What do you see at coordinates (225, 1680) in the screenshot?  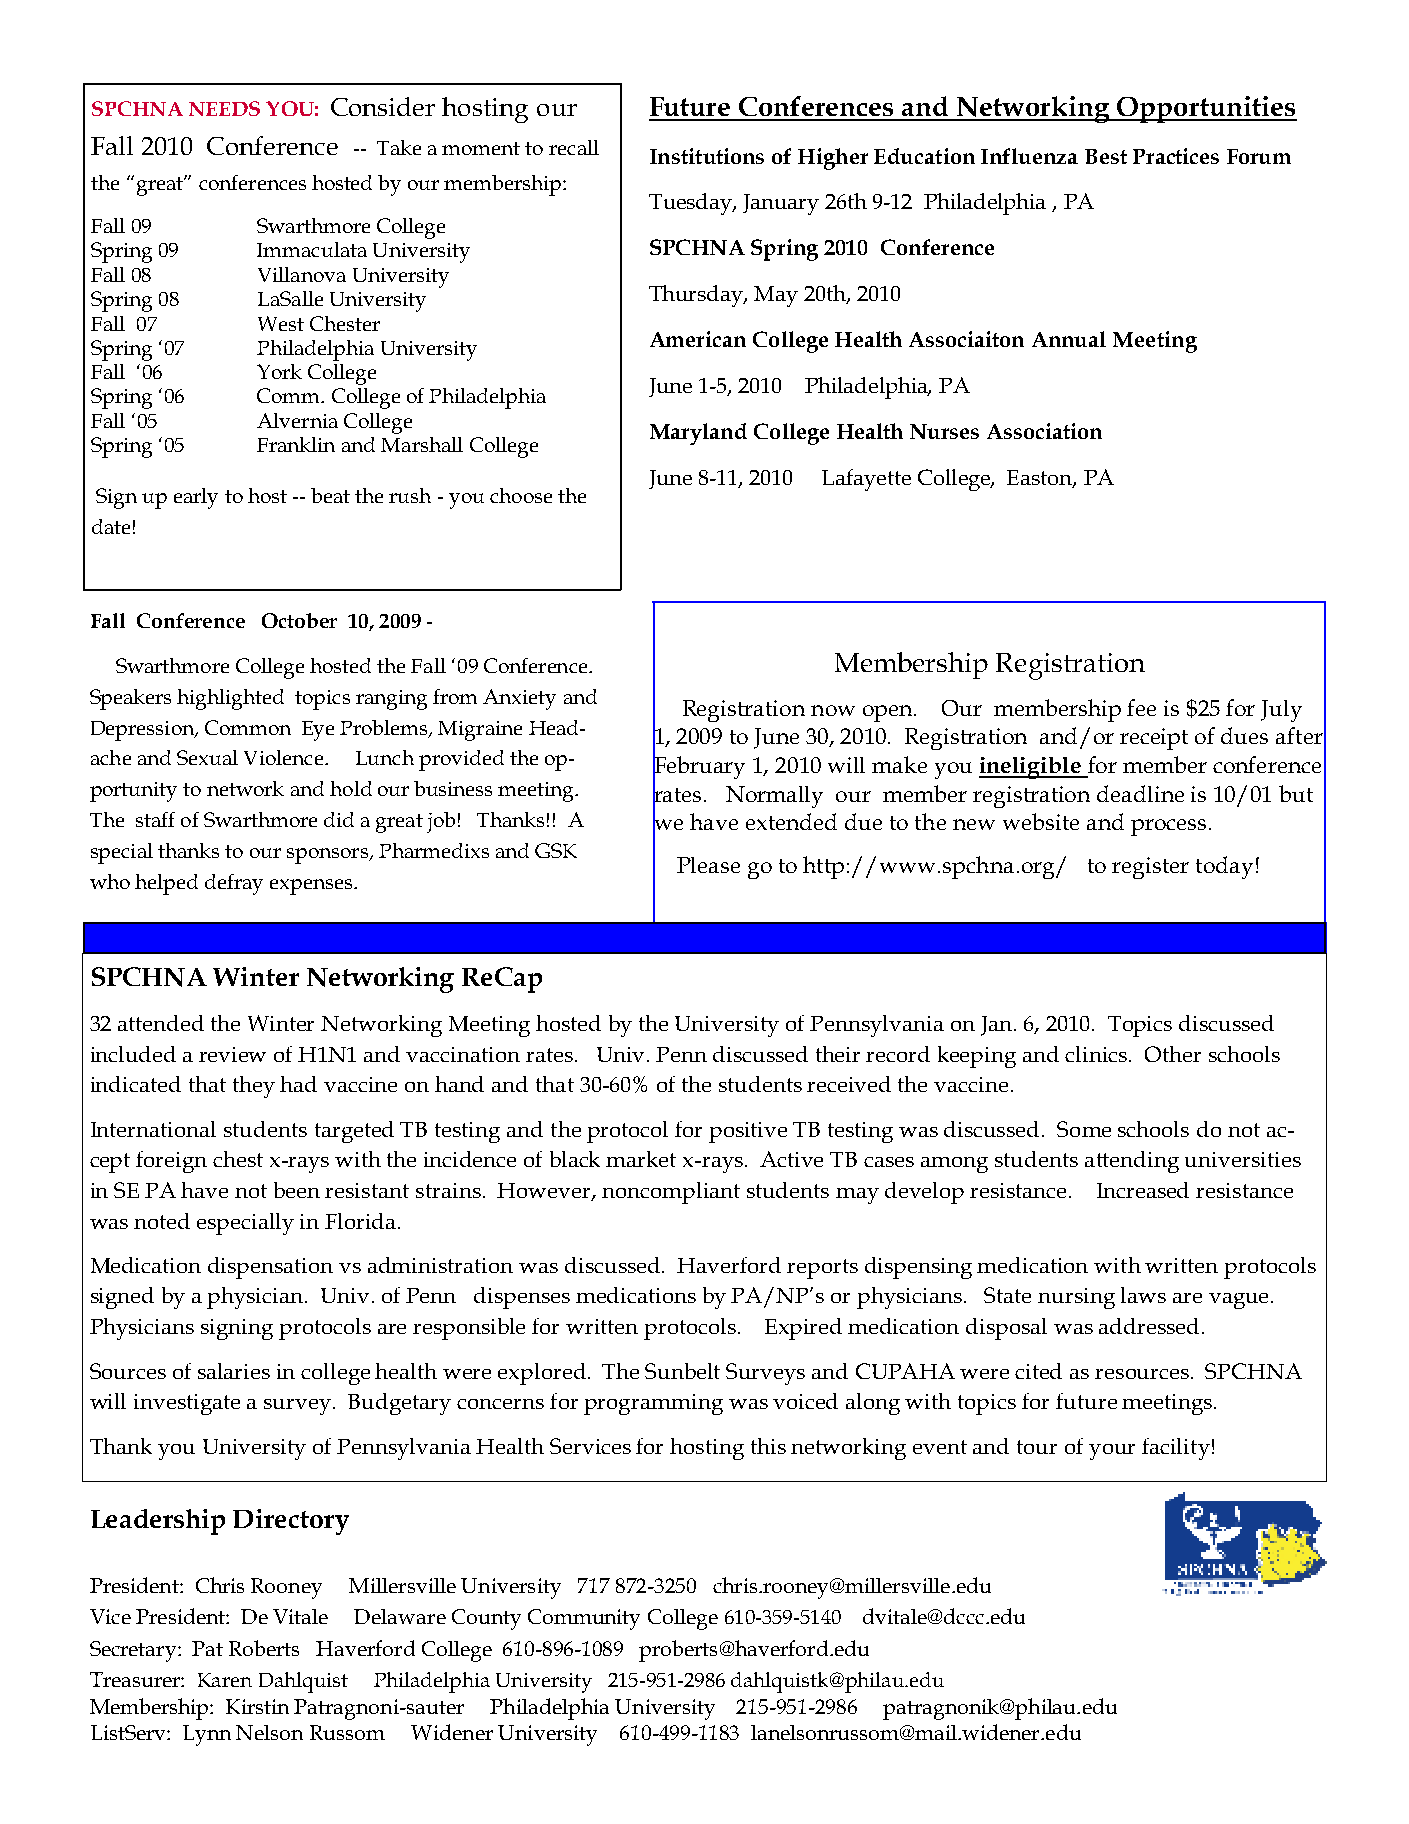 I see `Karen` at bounding box center [225, 1680].
